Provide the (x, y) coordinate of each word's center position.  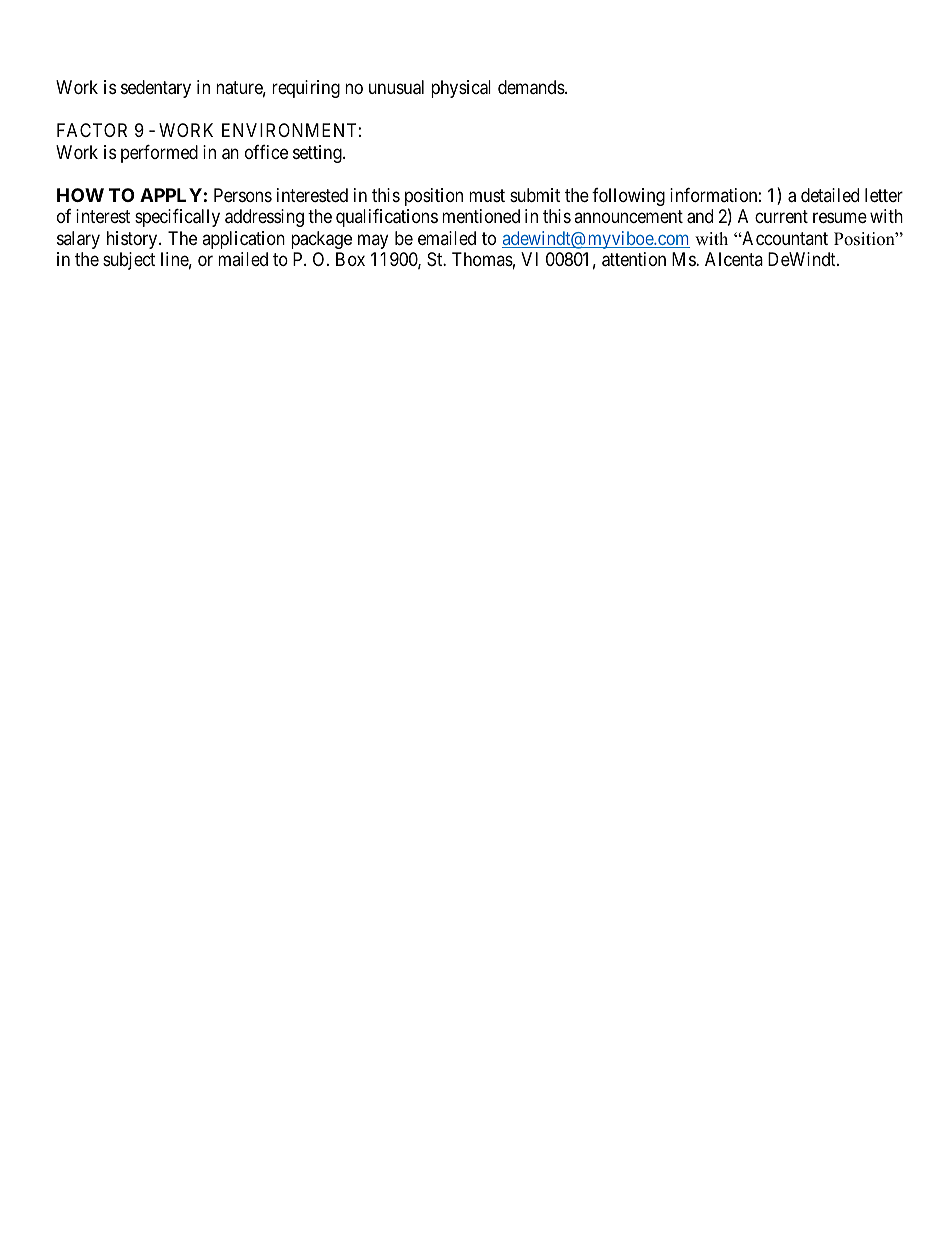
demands (532, 87)
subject (129, 261)
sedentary (156, 89)
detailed (830, 195)
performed (159, 154)
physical (461, 89)
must (487, 195)
